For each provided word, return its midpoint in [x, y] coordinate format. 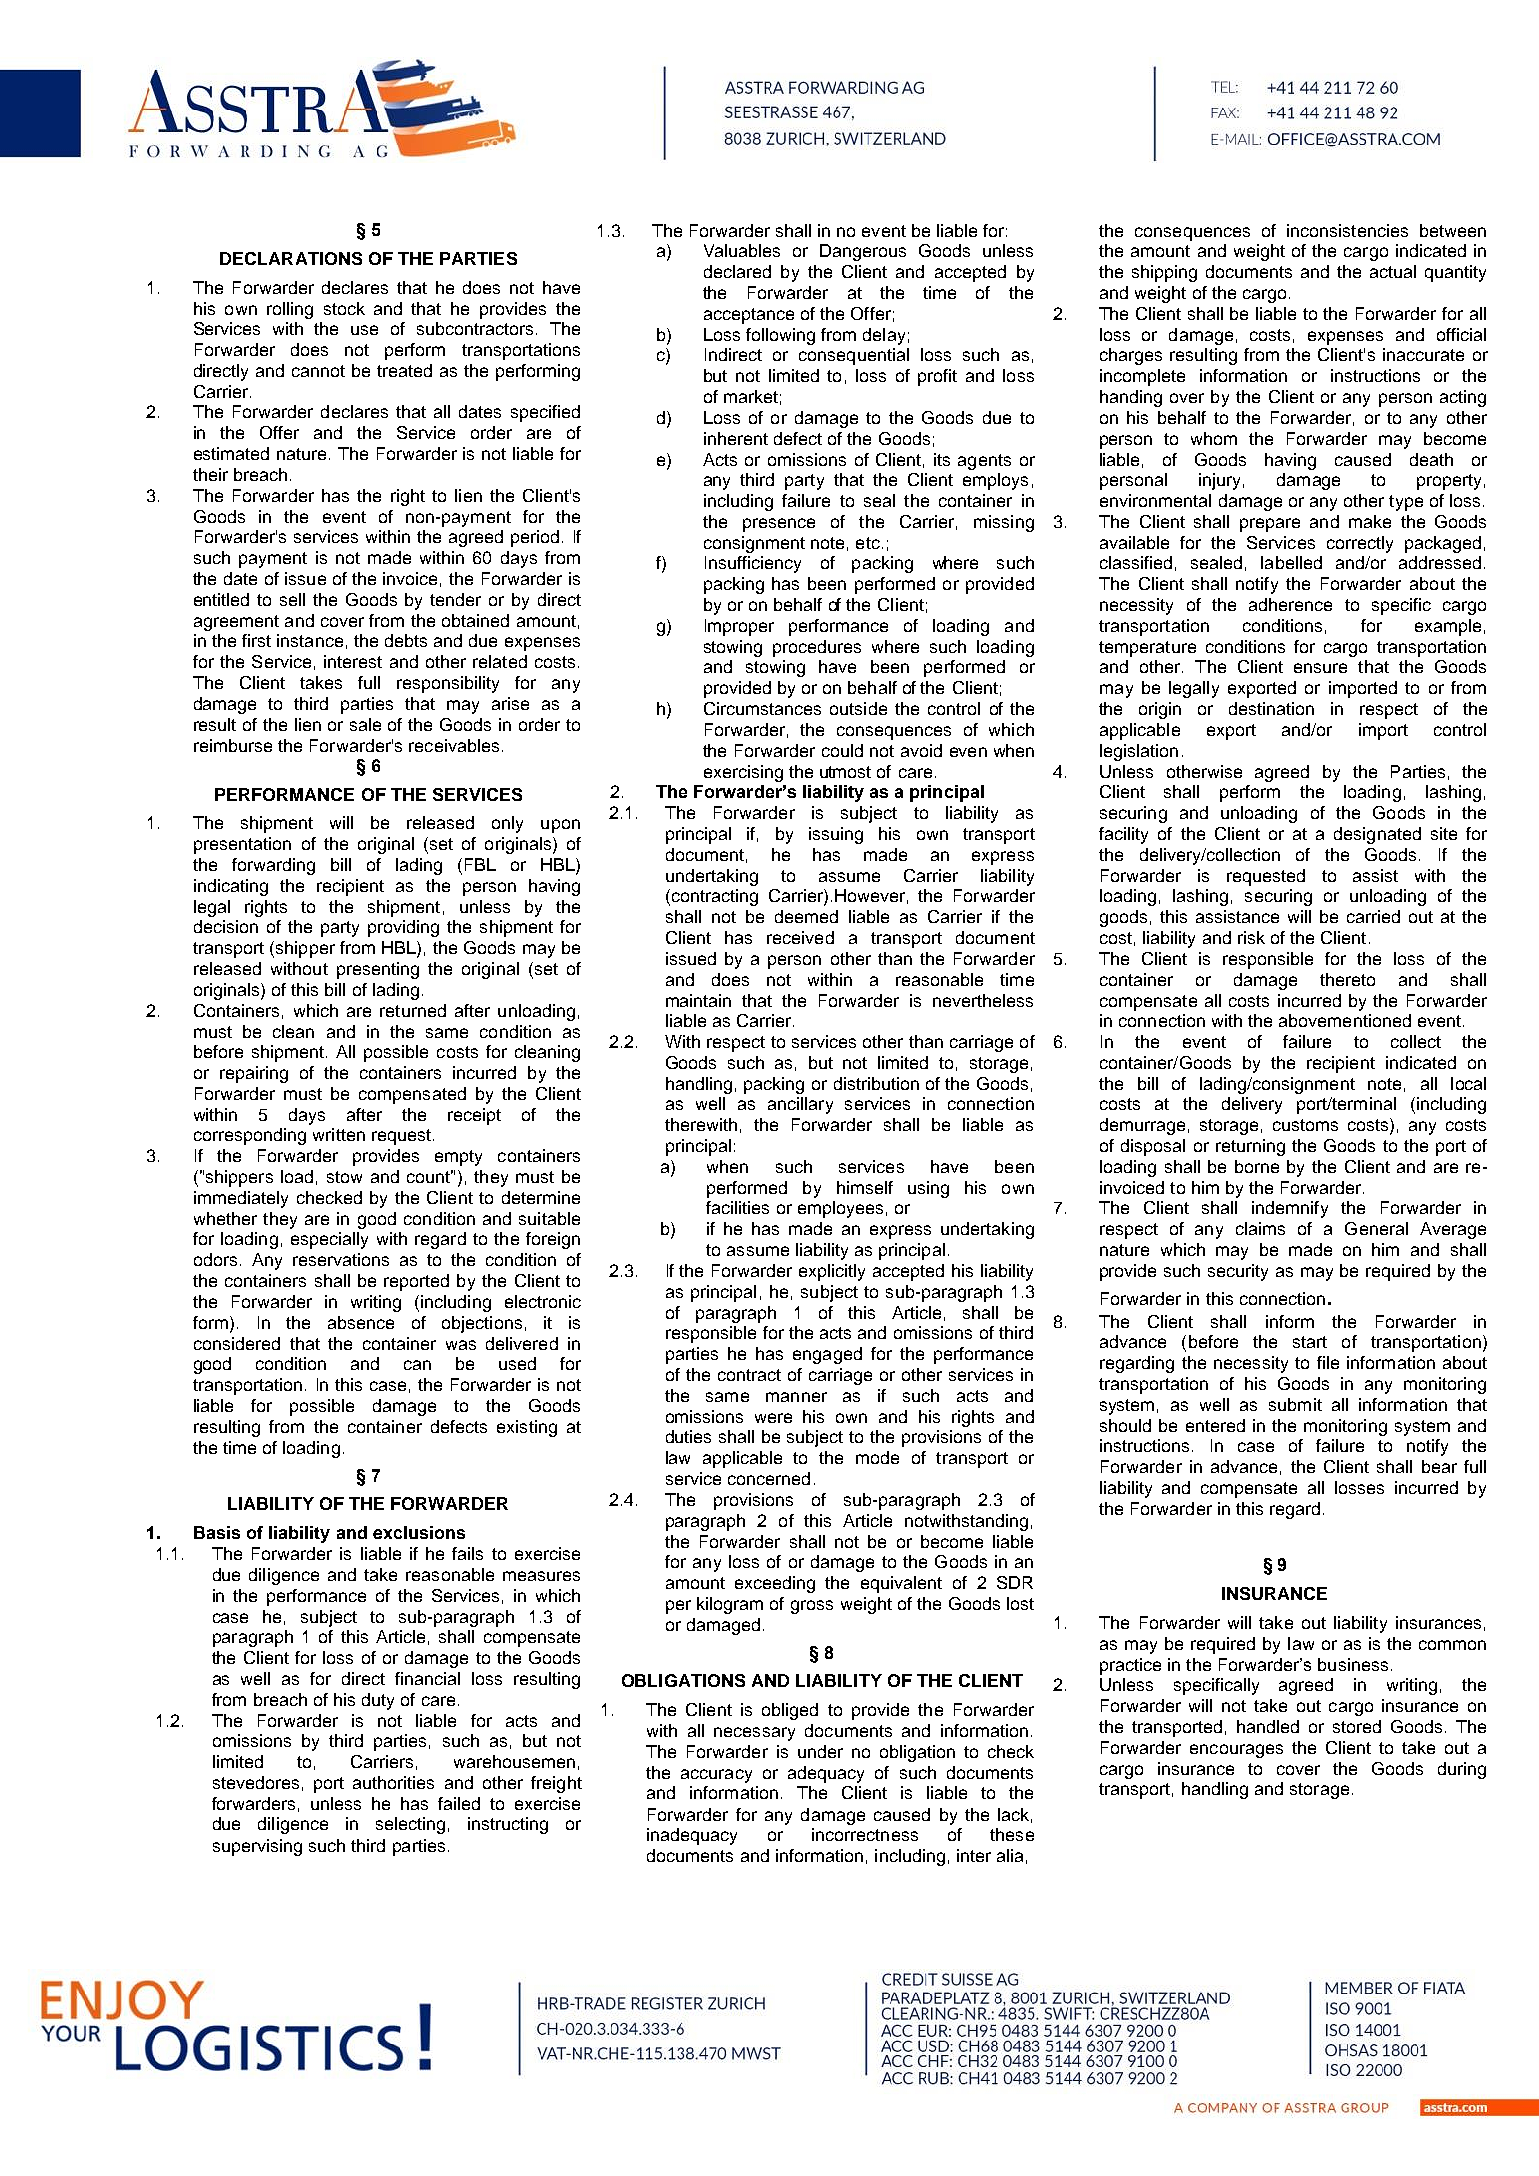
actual [1393, 271]
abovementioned [1345, 1020]
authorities [393, 1782]
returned [413, 1010]
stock [344, 308]
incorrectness [865, 1834]
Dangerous [863, 252]
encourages [1236, 1751]
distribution [876, 1083]
